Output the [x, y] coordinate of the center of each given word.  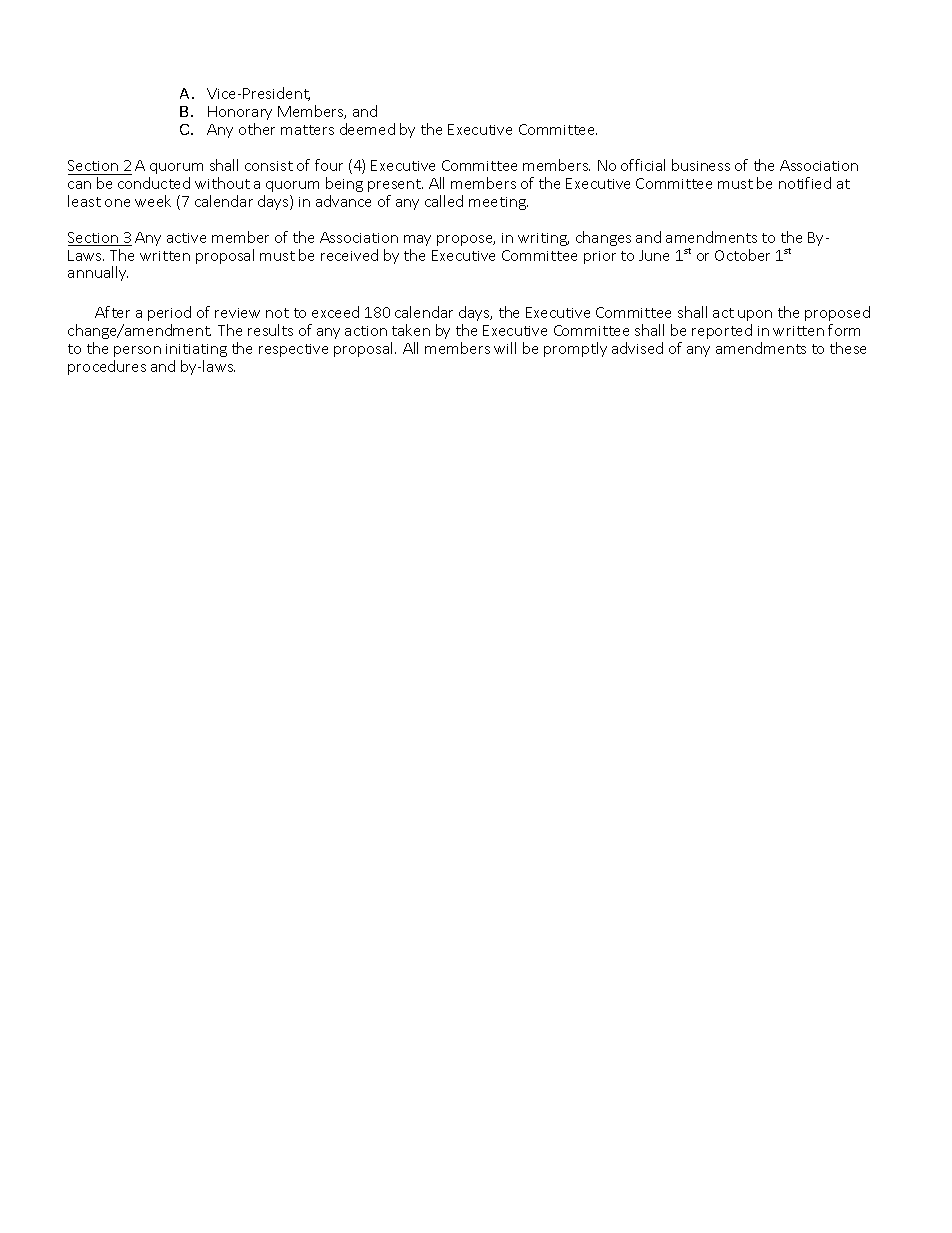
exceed [335, 312]
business [701, 165]
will [505, 348]
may [417, 240]
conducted [154, 183]
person [137, 351]
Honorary [240, 113]
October [742, 255]
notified [805, 183]
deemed [367, 129]
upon [755, 315]
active [186, 238]
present [395, 185]
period [169, 313]
